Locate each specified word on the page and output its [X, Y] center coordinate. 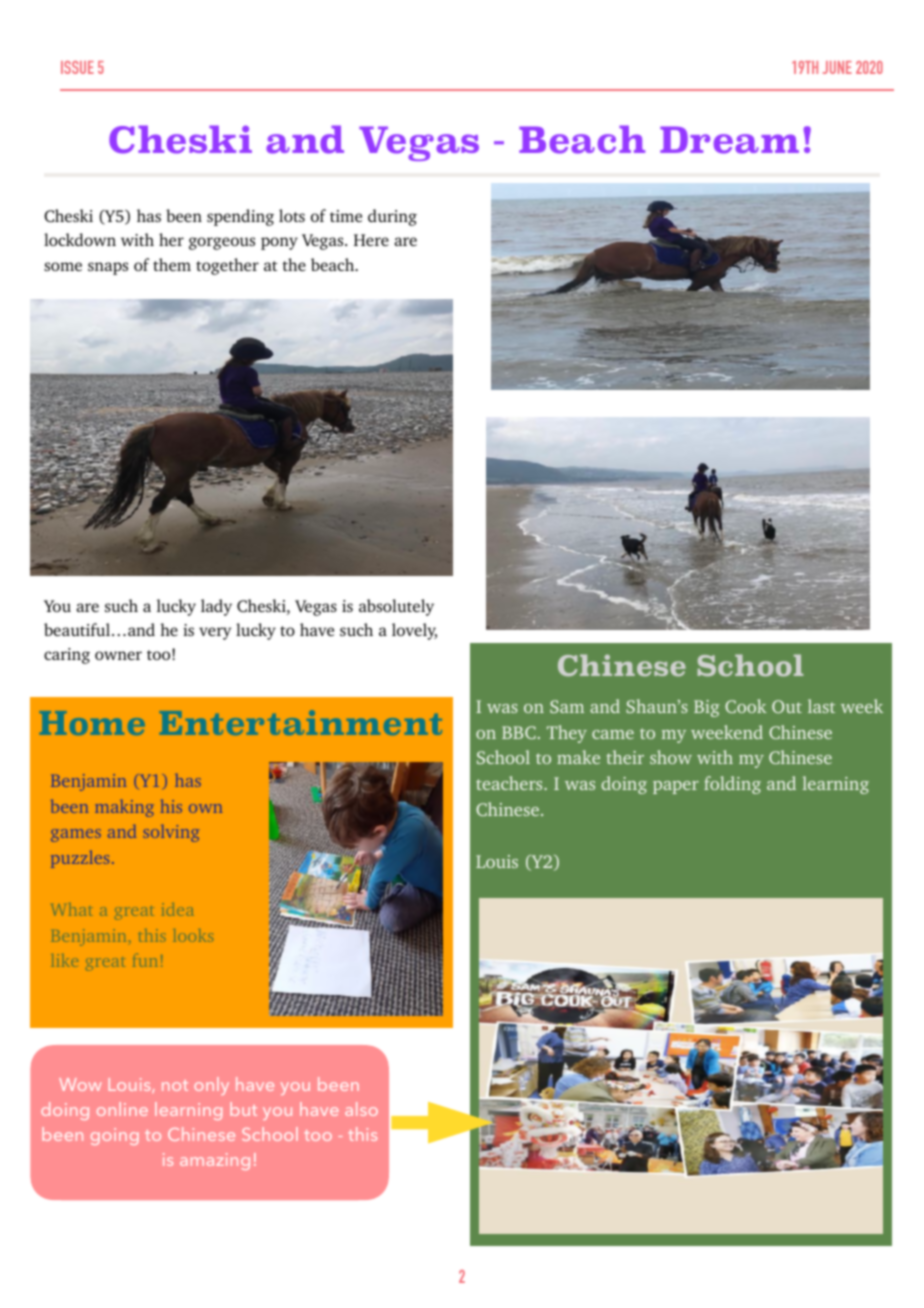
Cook [746, 706]
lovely [414, 631]
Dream [729, 140]
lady [216, 607]
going [115, 1136]
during [392, 217]
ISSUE [77, 67]
